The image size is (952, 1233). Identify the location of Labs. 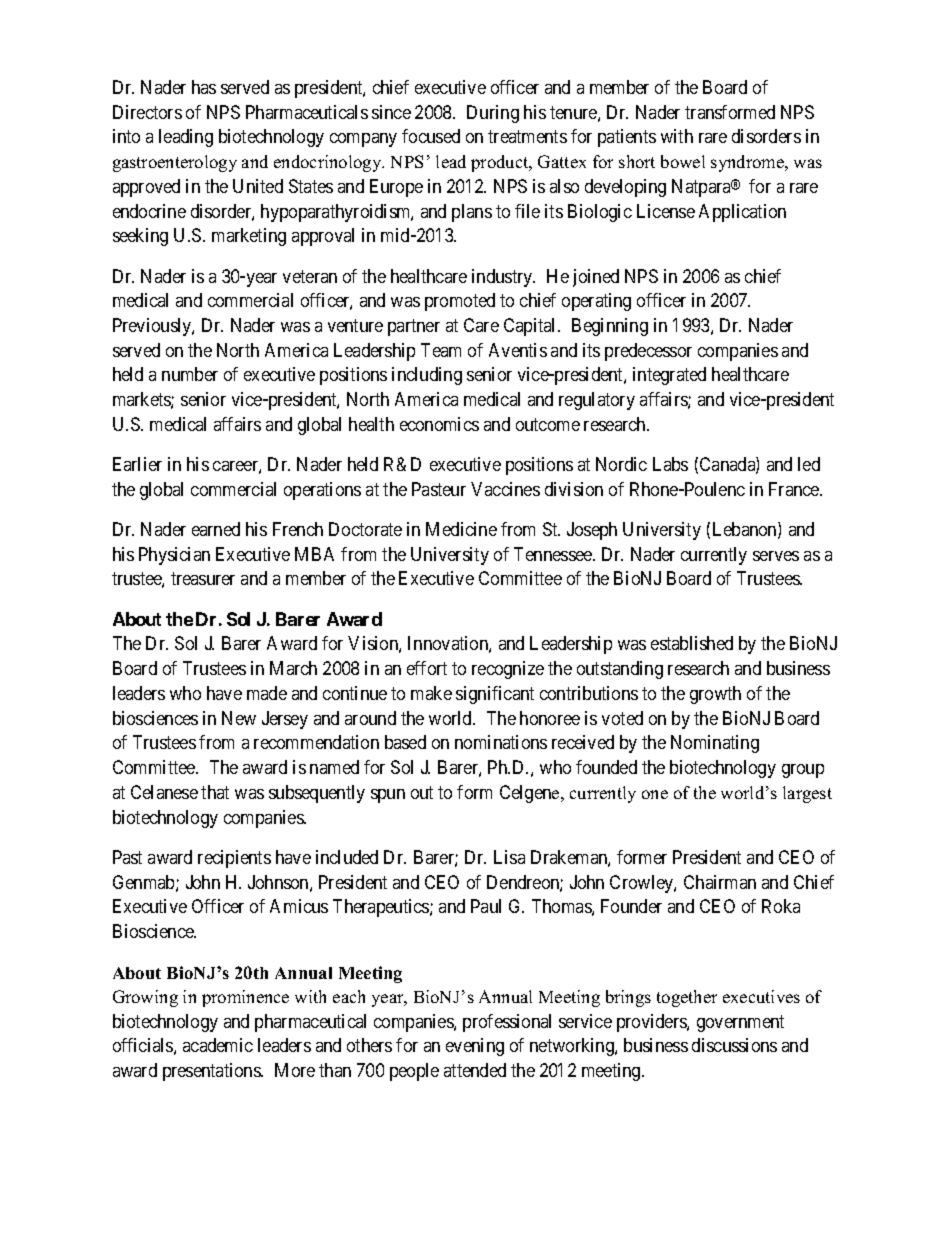
(670, 464).
